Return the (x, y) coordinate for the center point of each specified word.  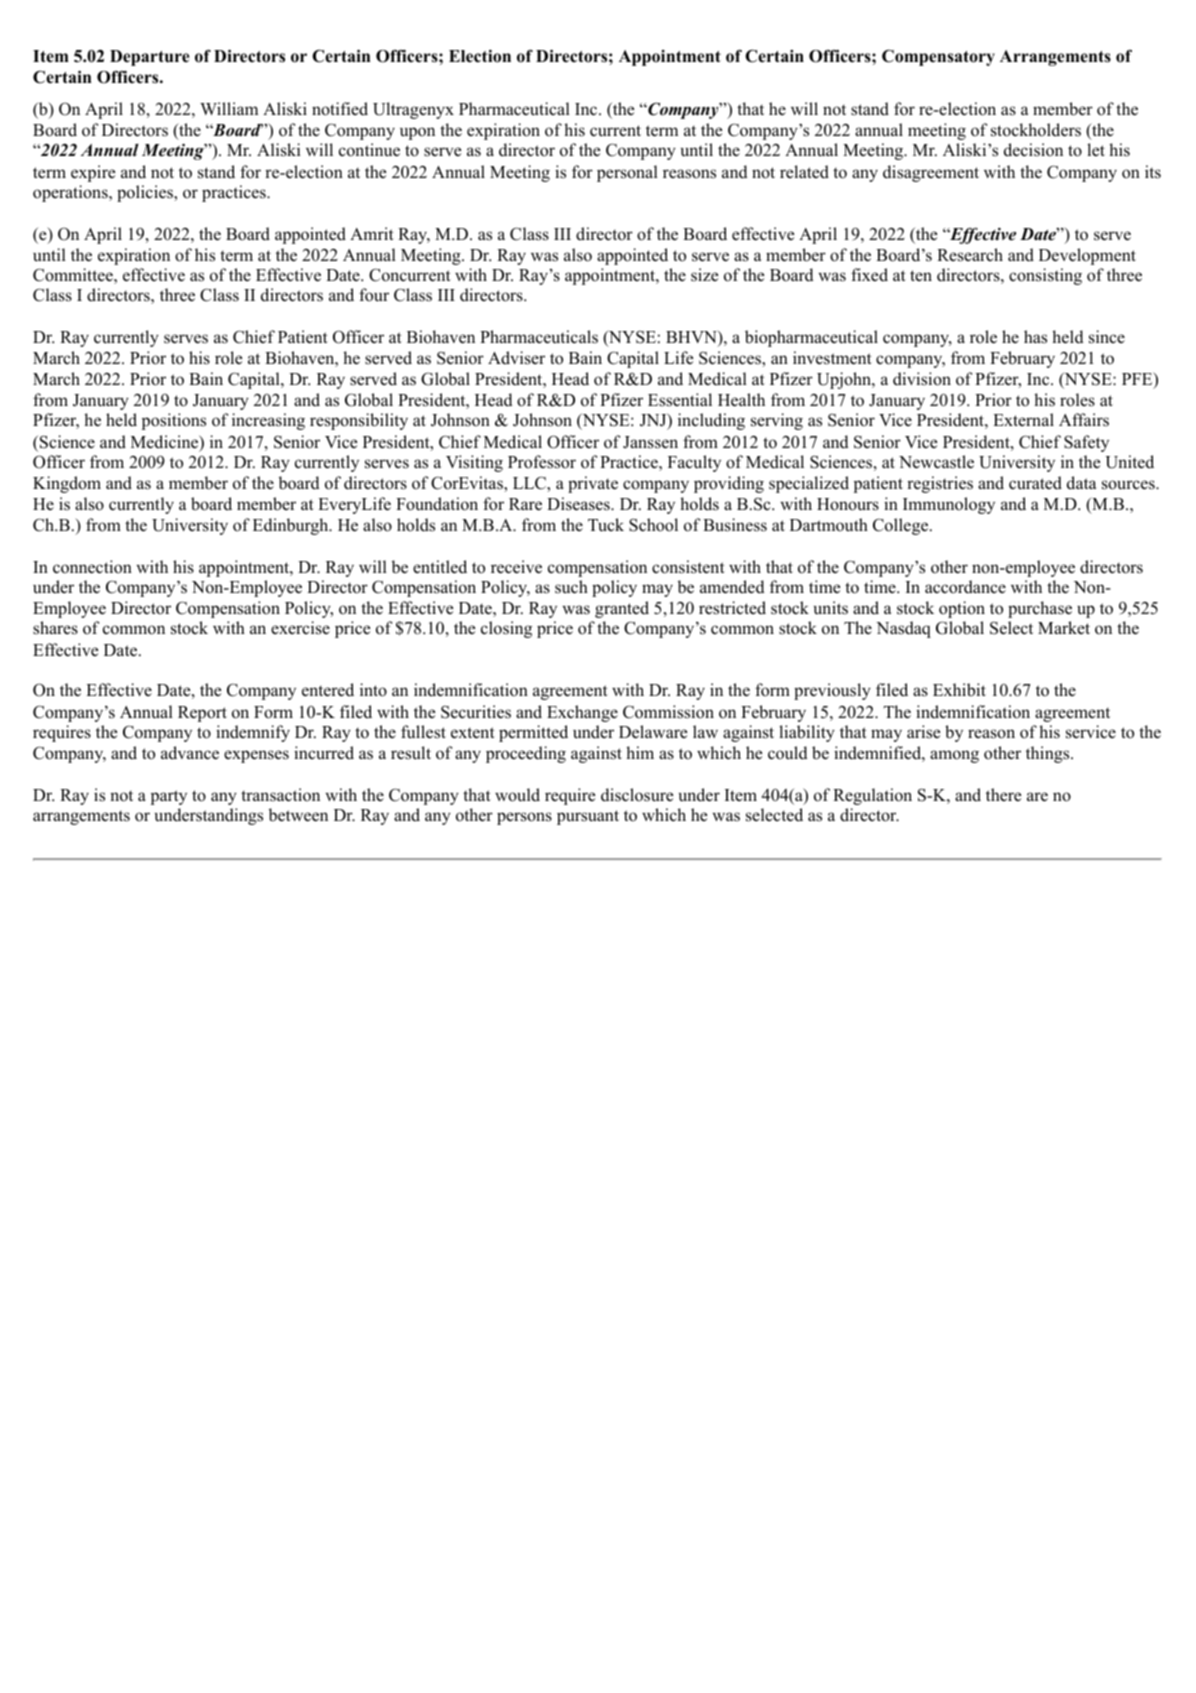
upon (417, 133)
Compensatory (938, 57)
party (169, 797)
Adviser (516, 358)
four (374, 295)
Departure (149, 58)
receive (516, 567)
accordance (965, 587)
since (1107, 337)
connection (92, 567)
